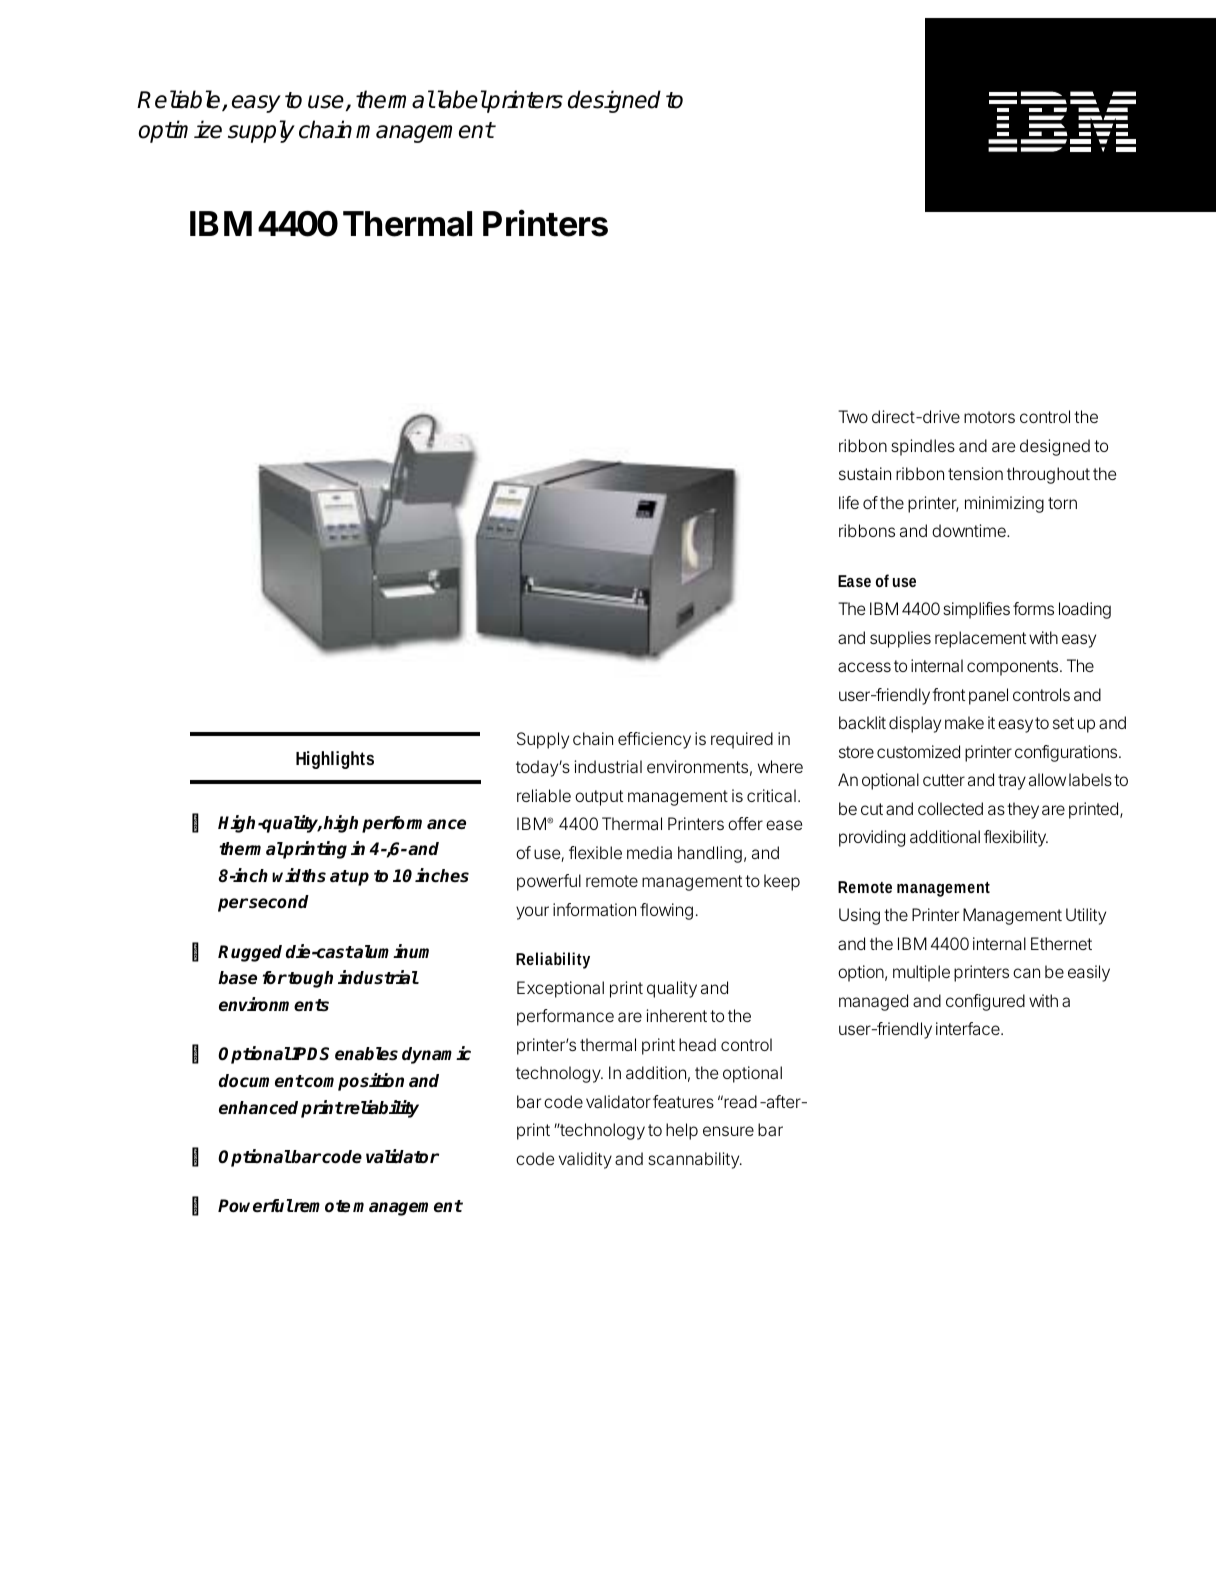 This screenshot has height=1573, width=1231. Describe the element at coordinates (180, 131) in the screenshot. I see `optimize` at that location.
